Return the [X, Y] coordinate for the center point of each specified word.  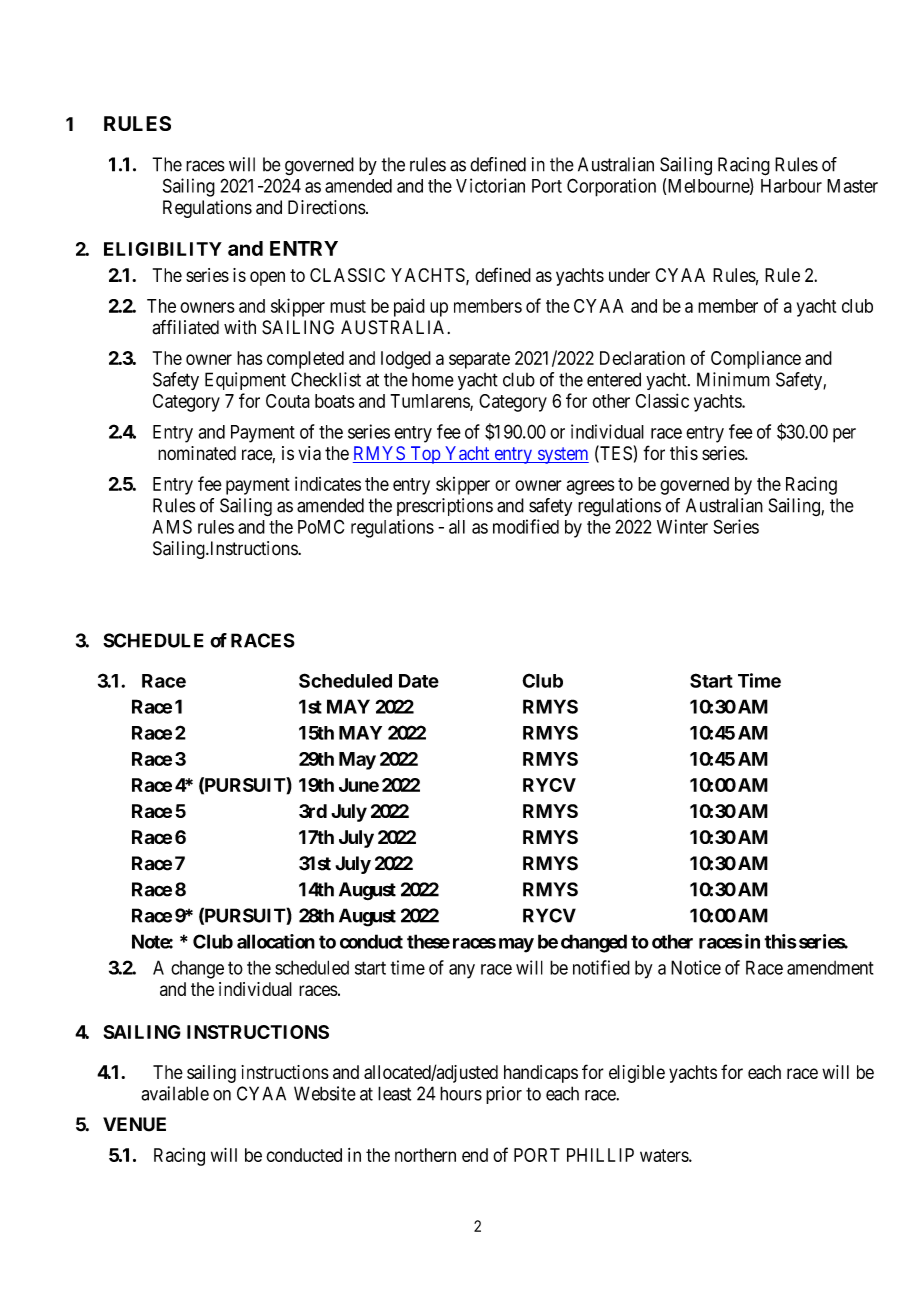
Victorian [490, 185]
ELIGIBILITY [163, 249]
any [462, 971]
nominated [197, 453]
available [175, 1093]
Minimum [733, 379]
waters [665, 1155]
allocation [276, 941]
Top [425, 455]
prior [504, 1095]
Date [419, 681]
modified [526, 526]
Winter [682, 526]
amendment [830, 968]
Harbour [791, 186]
